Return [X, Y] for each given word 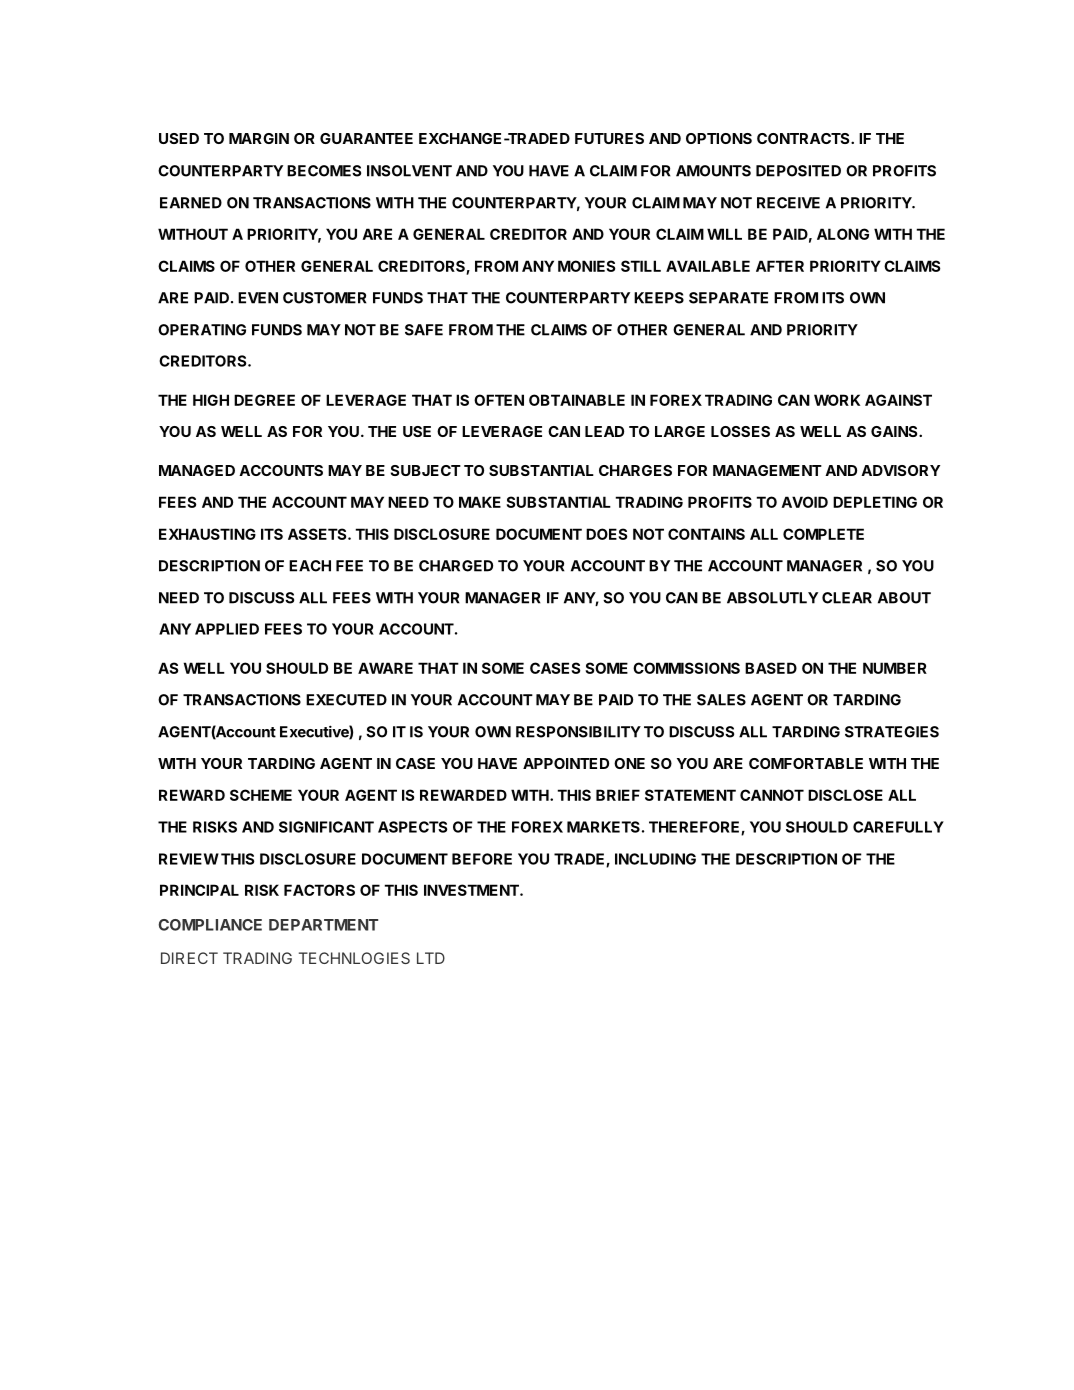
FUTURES [609, 138]
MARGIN [259, 138]
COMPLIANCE [210, 925]
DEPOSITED [798, 171]
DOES [607, 534]
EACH [310, 566]
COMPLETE [823, 534]
